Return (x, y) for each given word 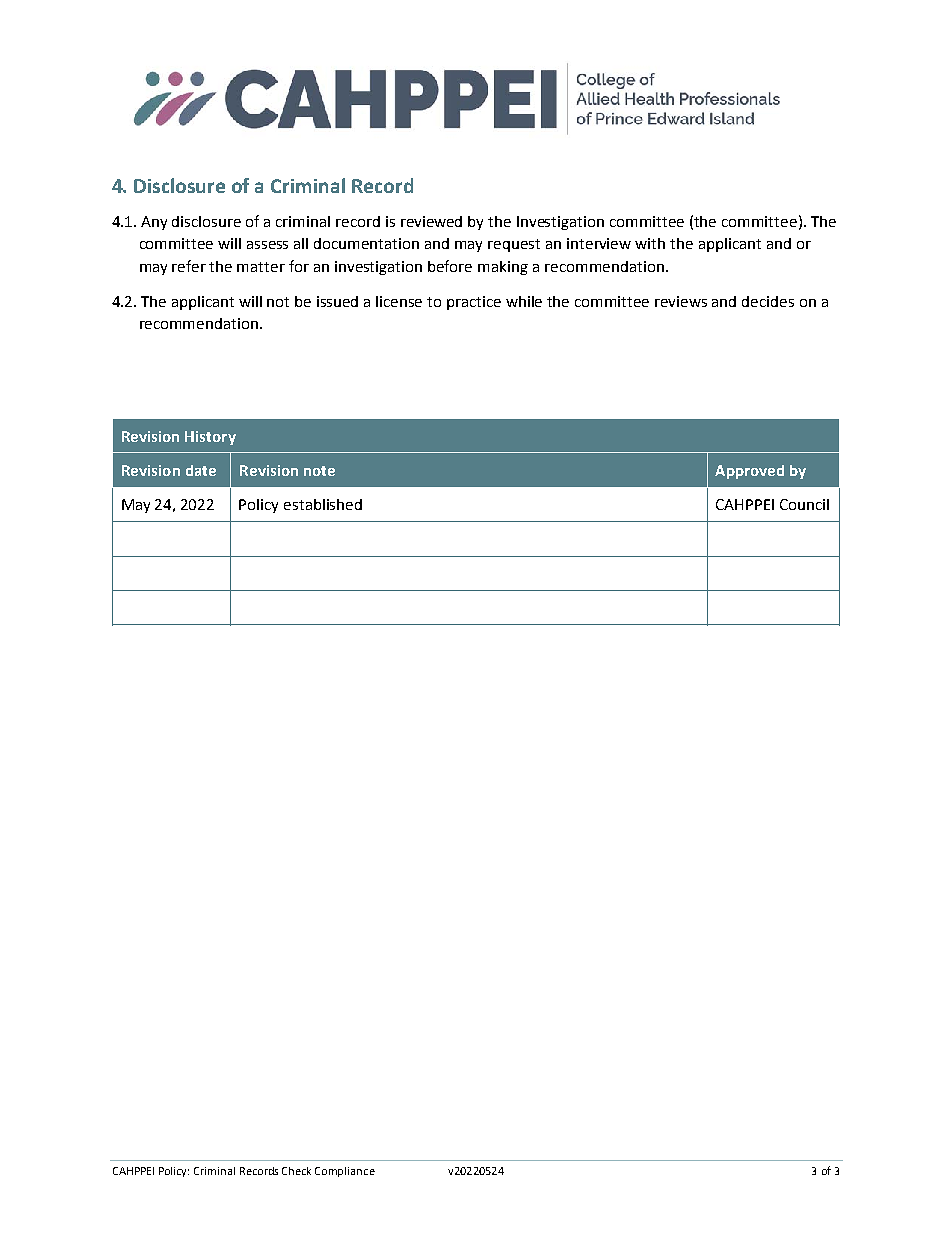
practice (474, 303)
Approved (749, 472)
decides (768, 301)
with (650, 243)
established (323, 504)
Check (296, 1171)
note (319, 471)
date (201, 470)
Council (804, 504)
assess (267, 245)
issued (337, 301)
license (399, 301)
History (210, 438)
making (503, 268)
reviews (681, 301)
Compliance (345, 1172)
